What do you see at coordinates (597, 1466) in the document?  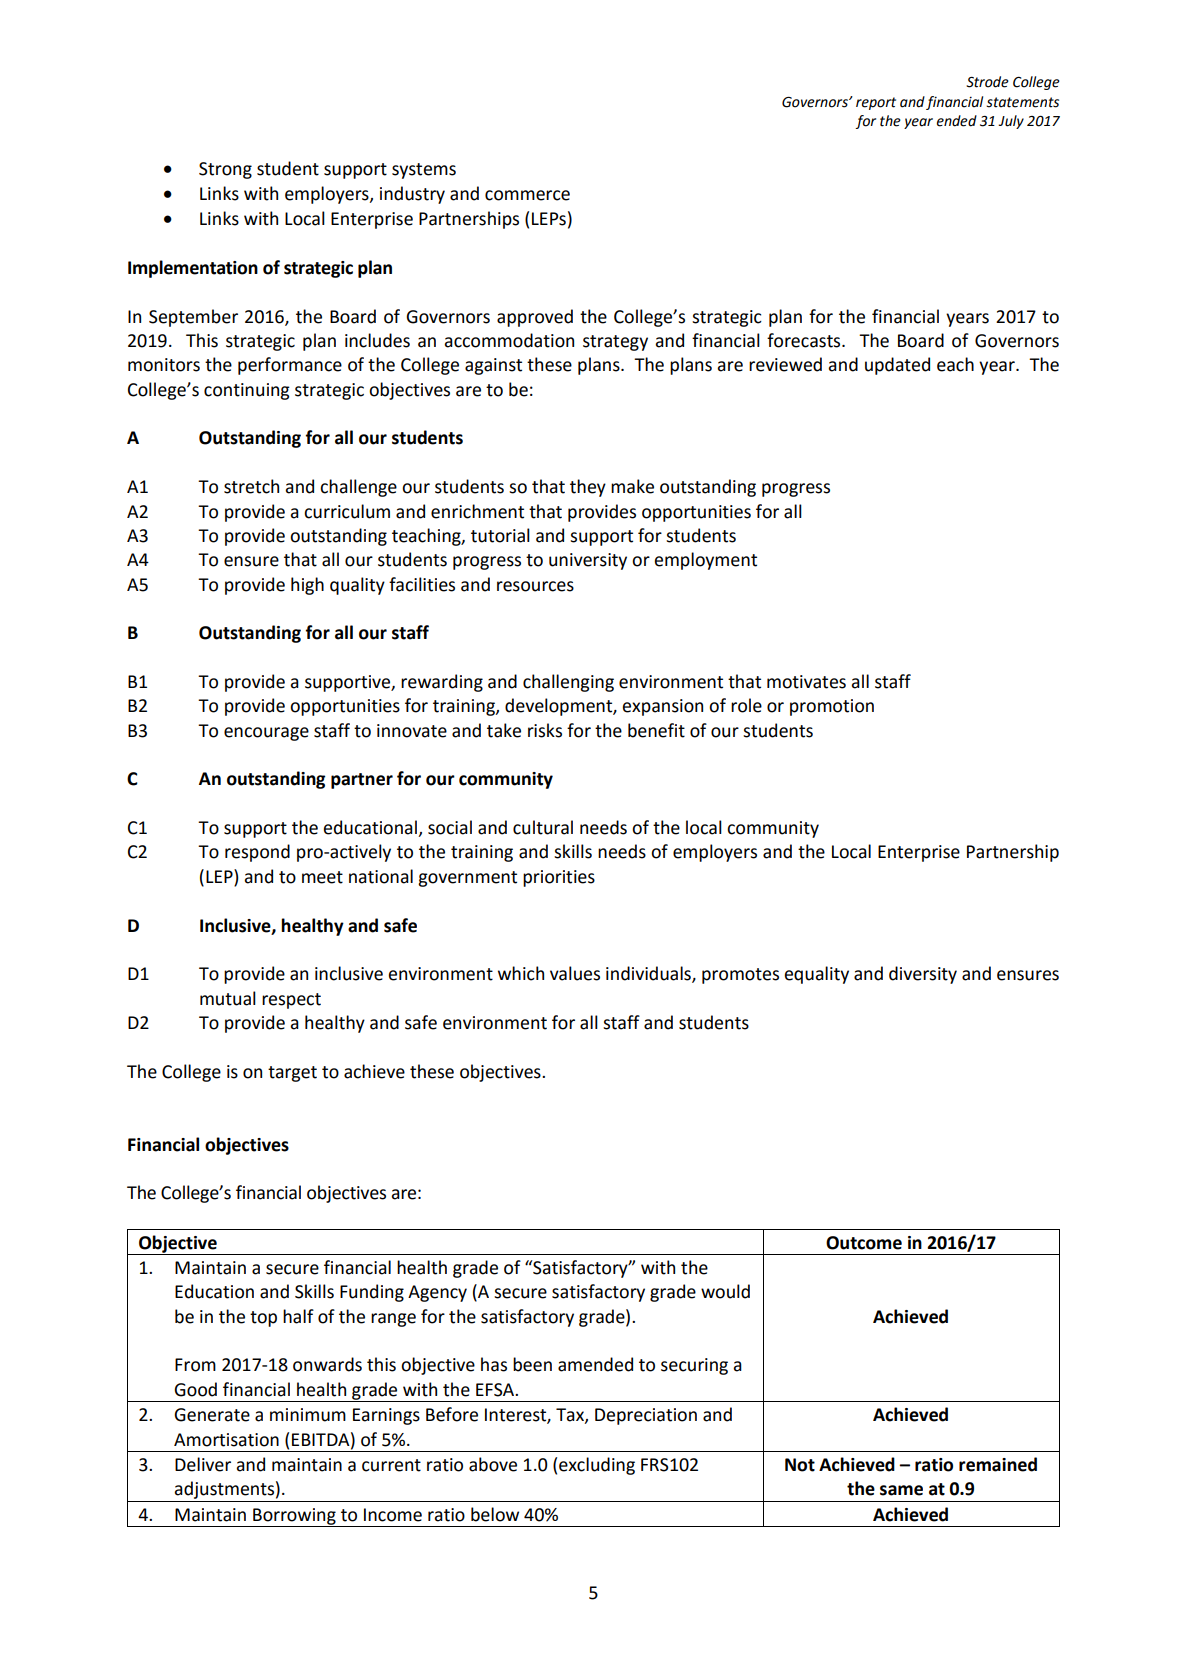 I see `excluding` at bounding box center [597, 1466].
